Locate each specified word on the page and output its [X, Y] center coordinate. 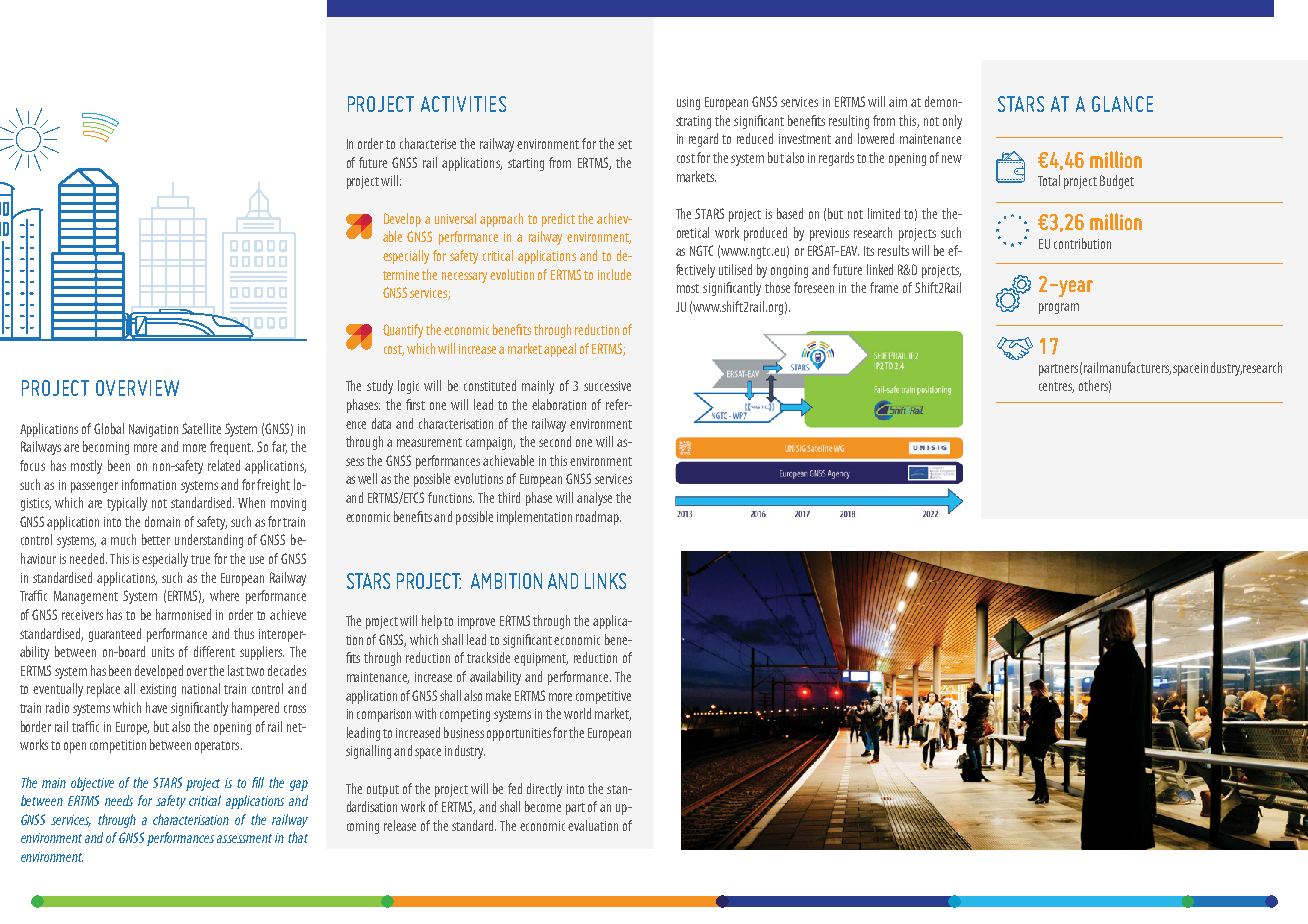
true [200, 559]
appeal [560, 350]
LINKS [605, 581]
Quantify [403, 331]
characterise [428, 143]
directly [544, 790]
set [625, 144]
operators [218, 747]
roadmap [598, 518]
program [1059, 308]
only [952, 122]
